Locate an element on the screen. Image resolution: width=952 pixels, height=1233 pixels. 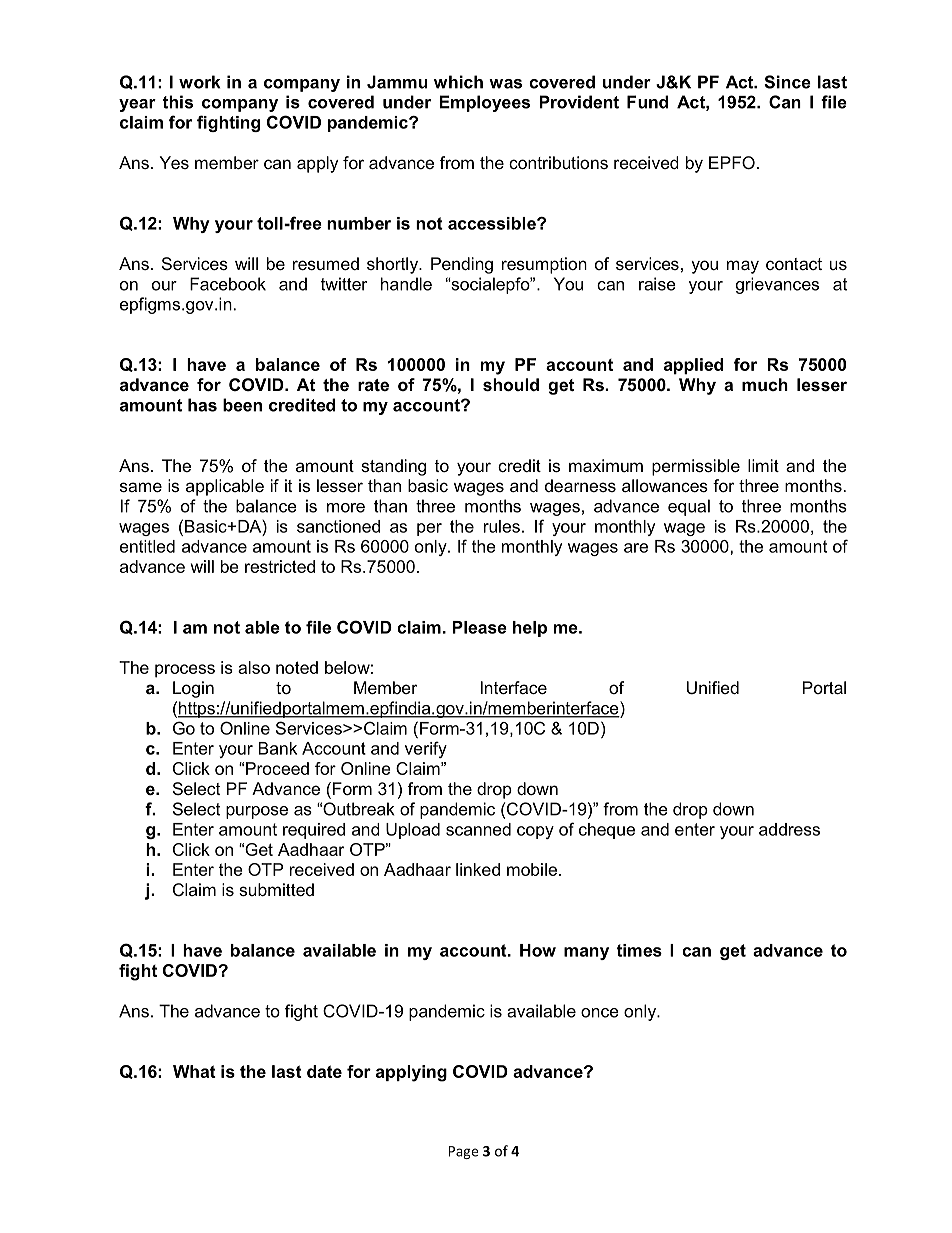
Fund is located at coordinates (647, 102).
